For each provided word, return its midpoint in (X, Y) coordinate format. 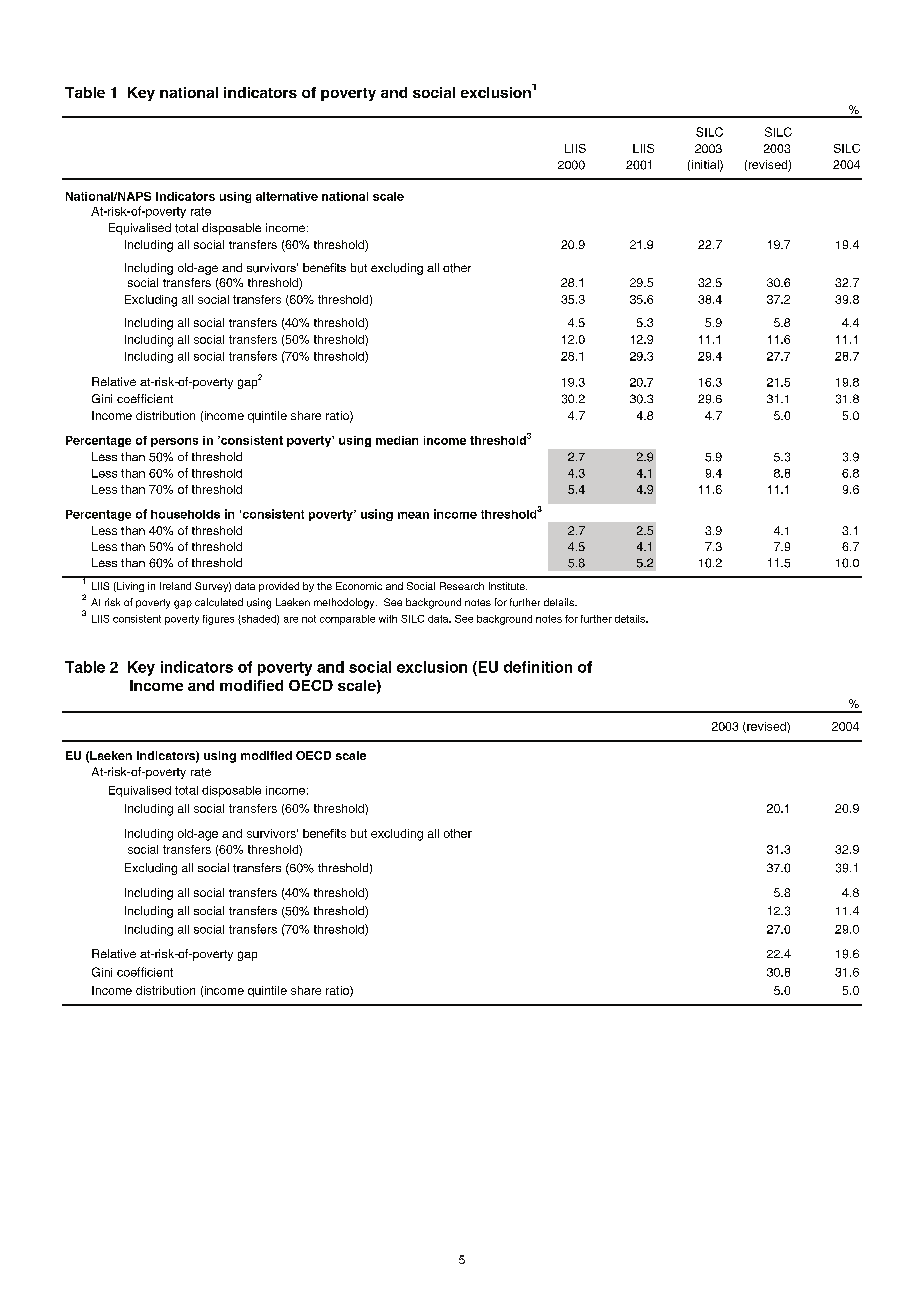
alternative (287, 196)
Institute (508, 586)
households (185, 514)
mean (413, 515)
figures (218, 620)
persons (174, 442)
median (397, 440)
